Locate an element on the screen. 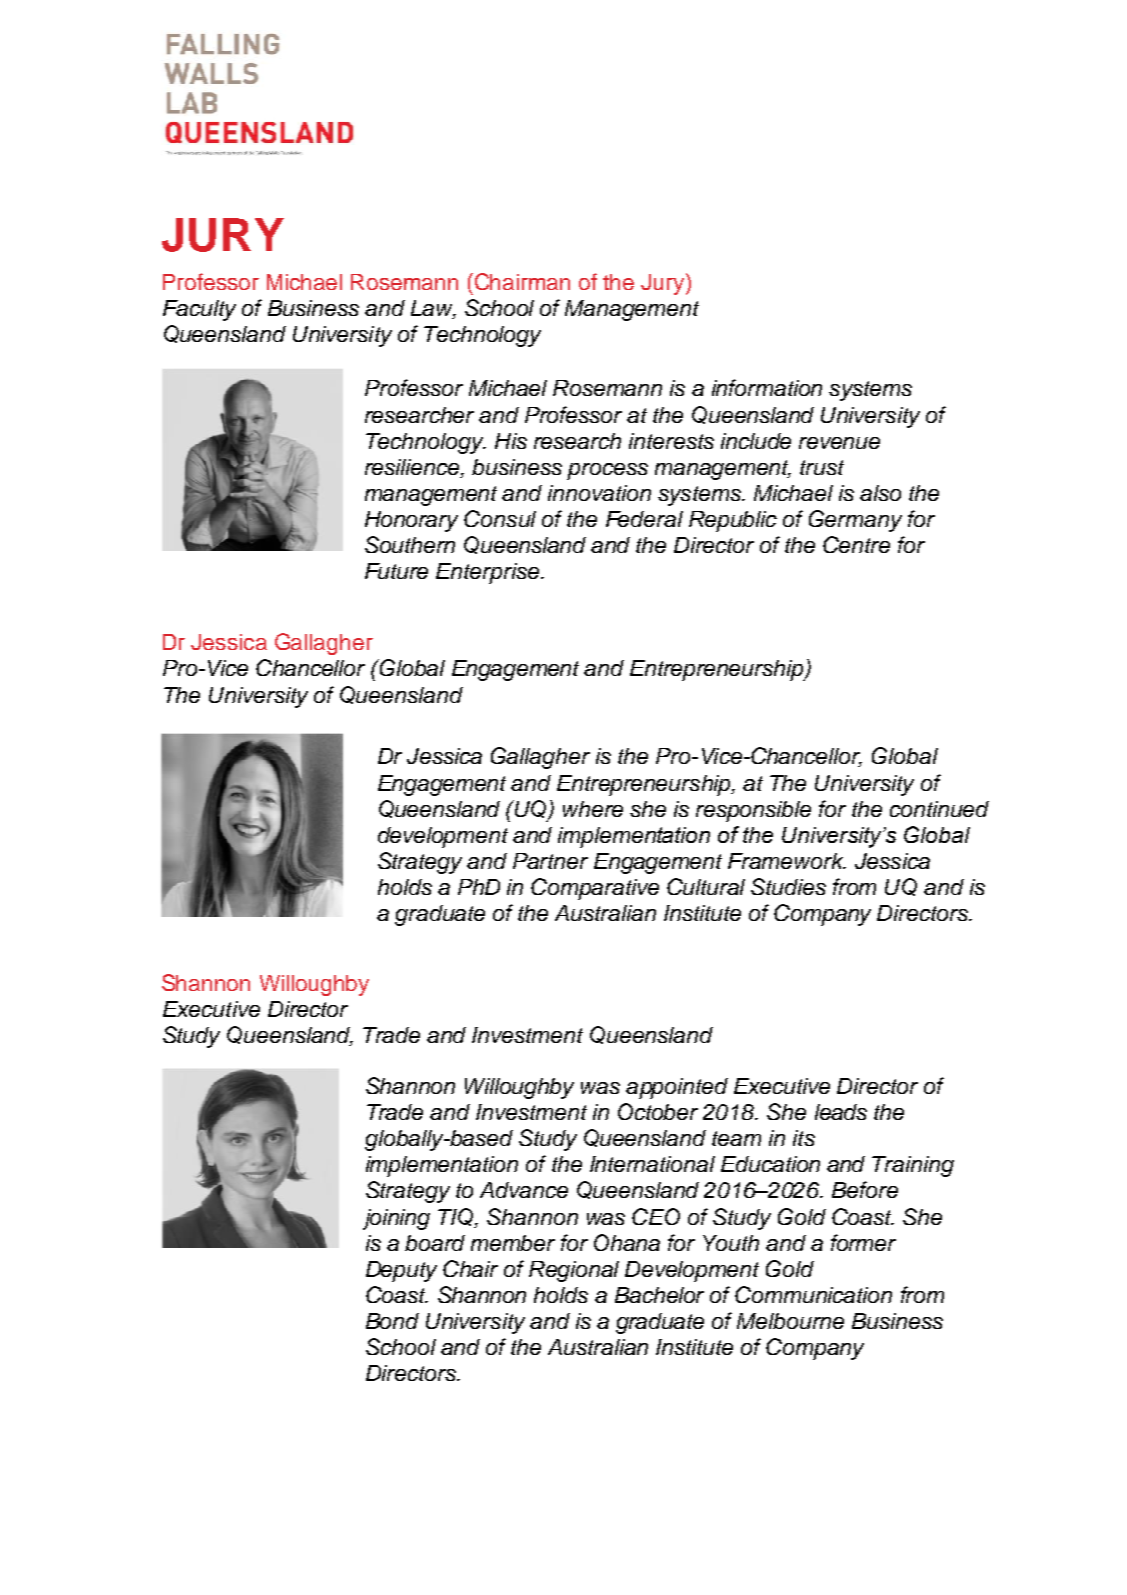 The height and width of the screenshot is (1595, 1127). Partner is located at coordinates (550, 861).
